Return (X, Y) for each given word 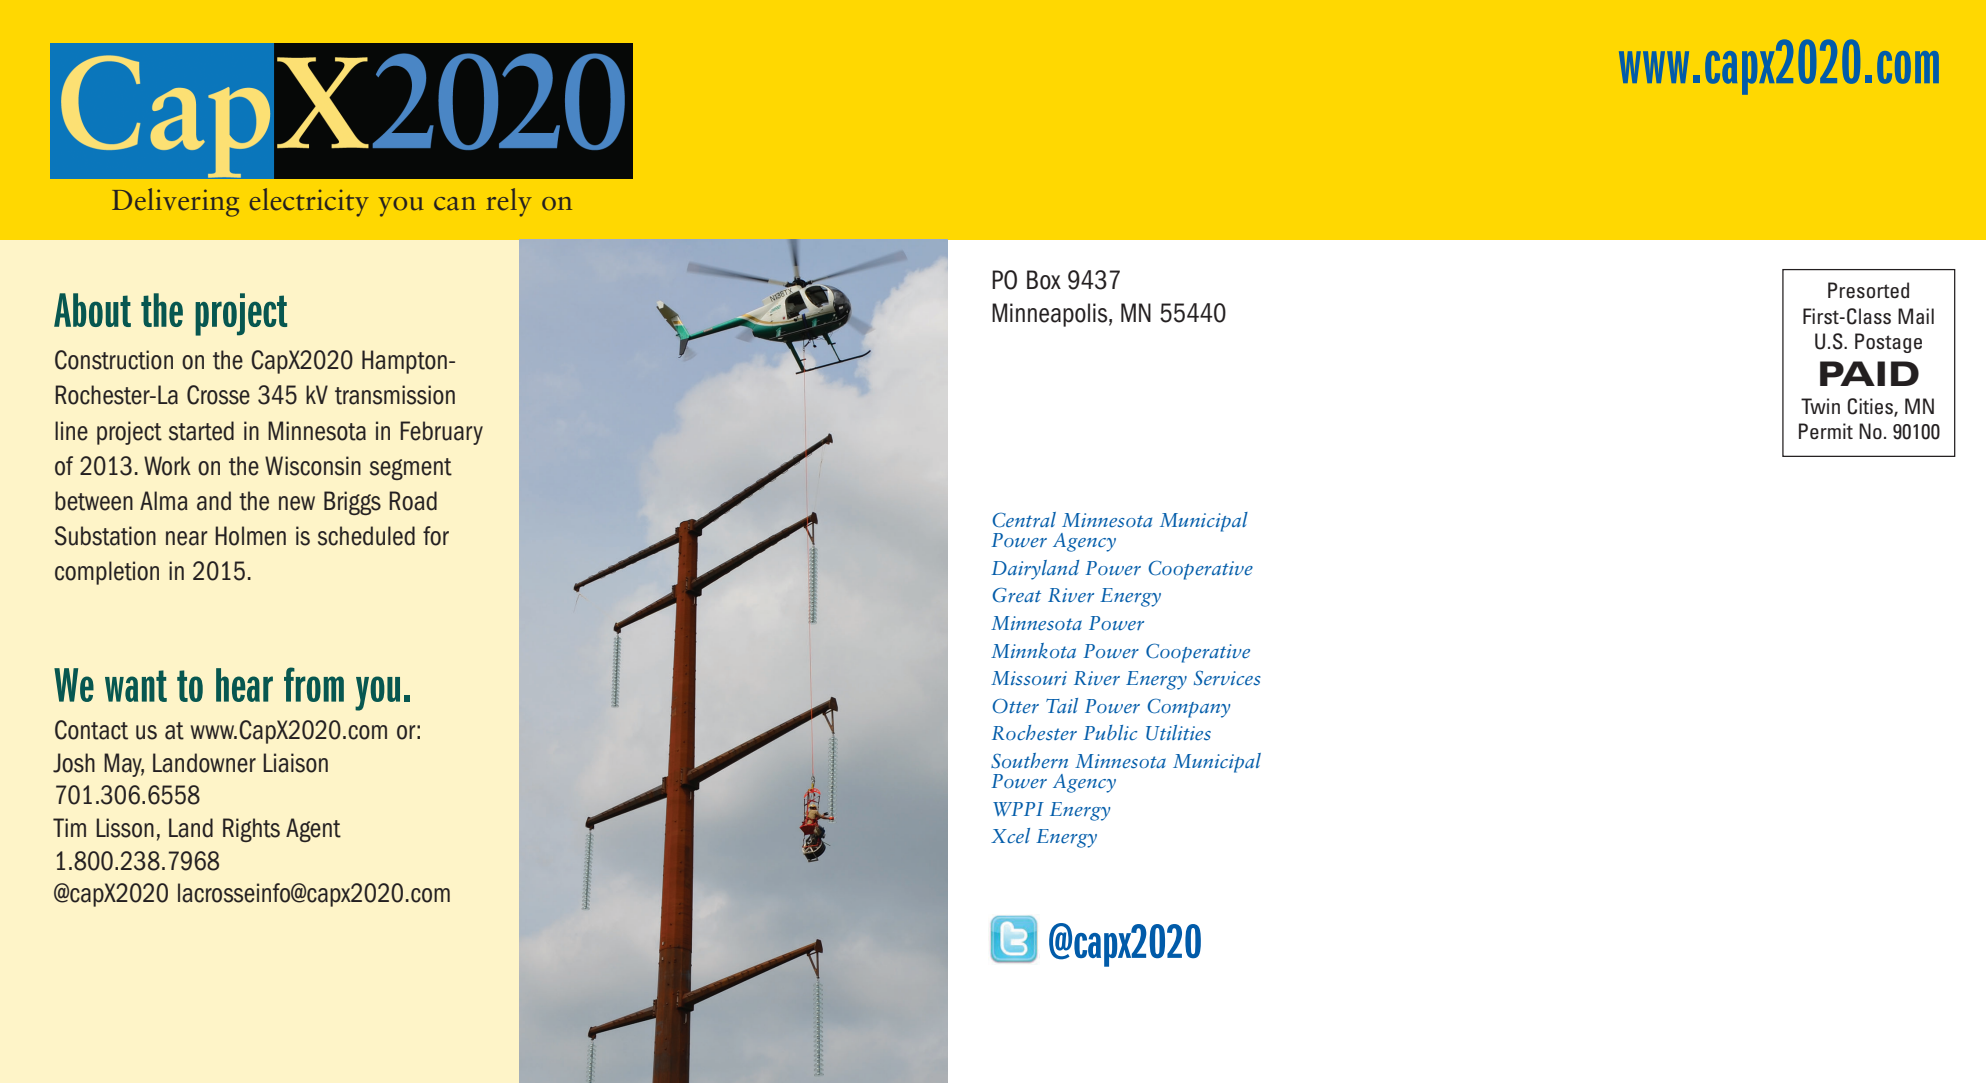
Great (1016, 595)
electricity (309, 202)
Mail (1916, 316)
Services (1227, 678)
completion (107, 573)
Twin (1820, 406)
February (441, 433)
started (201, 431)
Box (1044, 280)
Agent (313, 830)
